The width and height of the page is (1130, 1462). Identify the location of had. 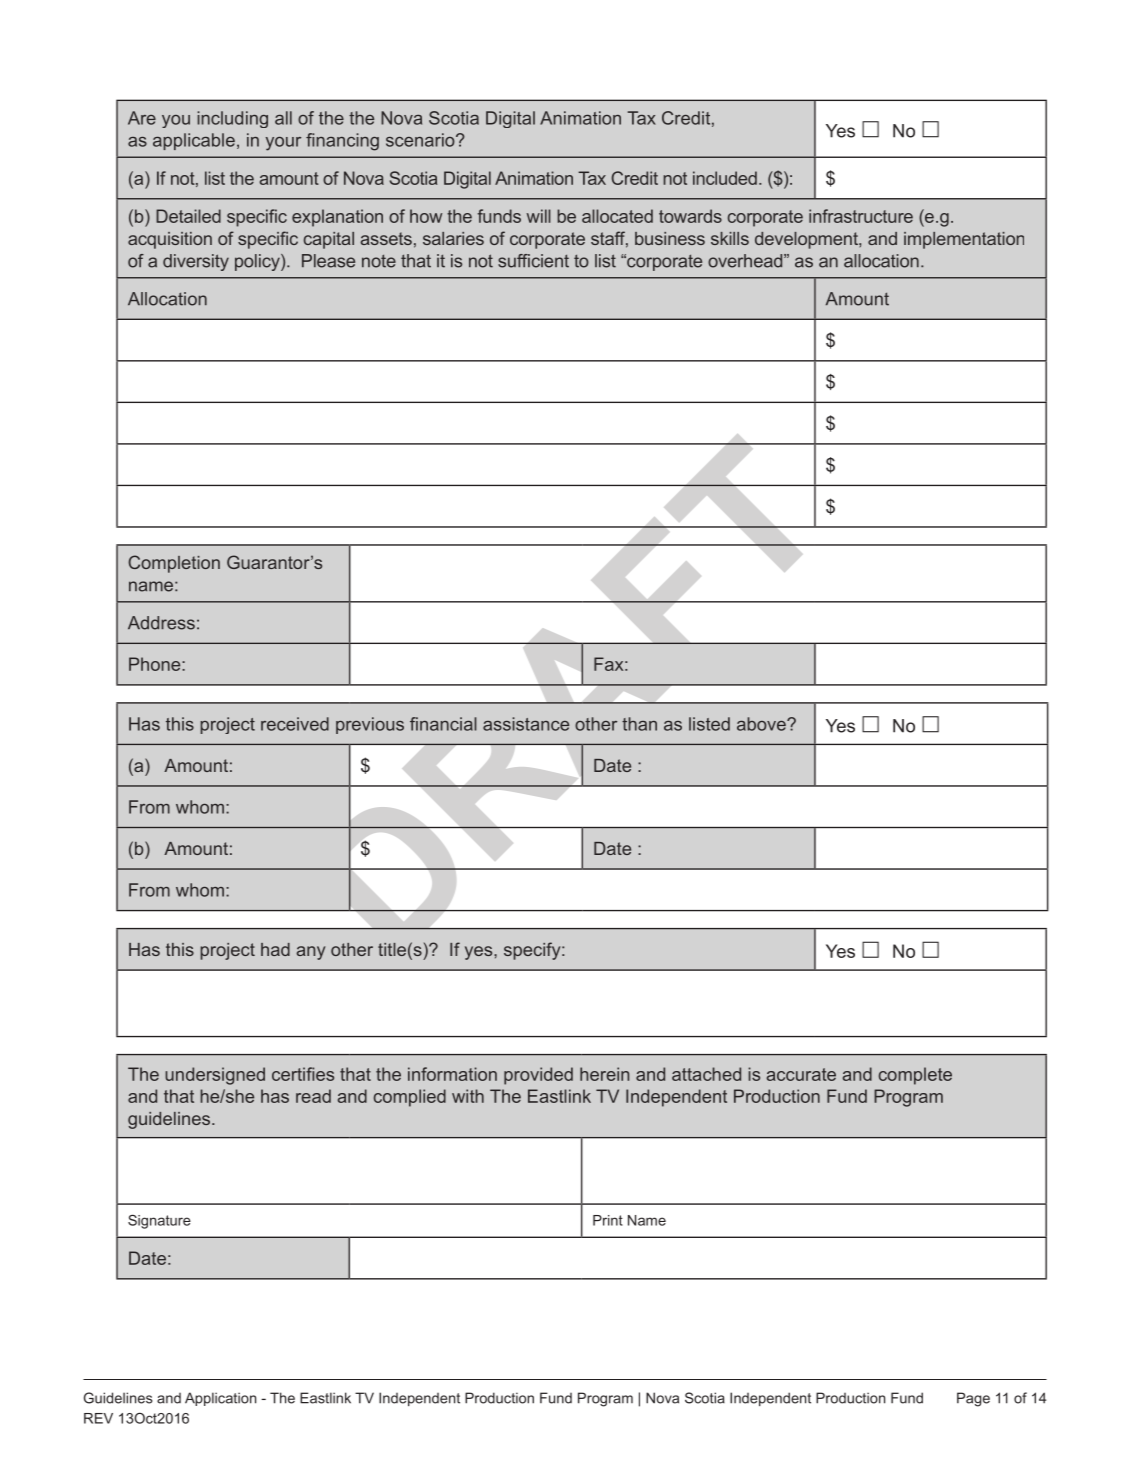
(275, 949).
